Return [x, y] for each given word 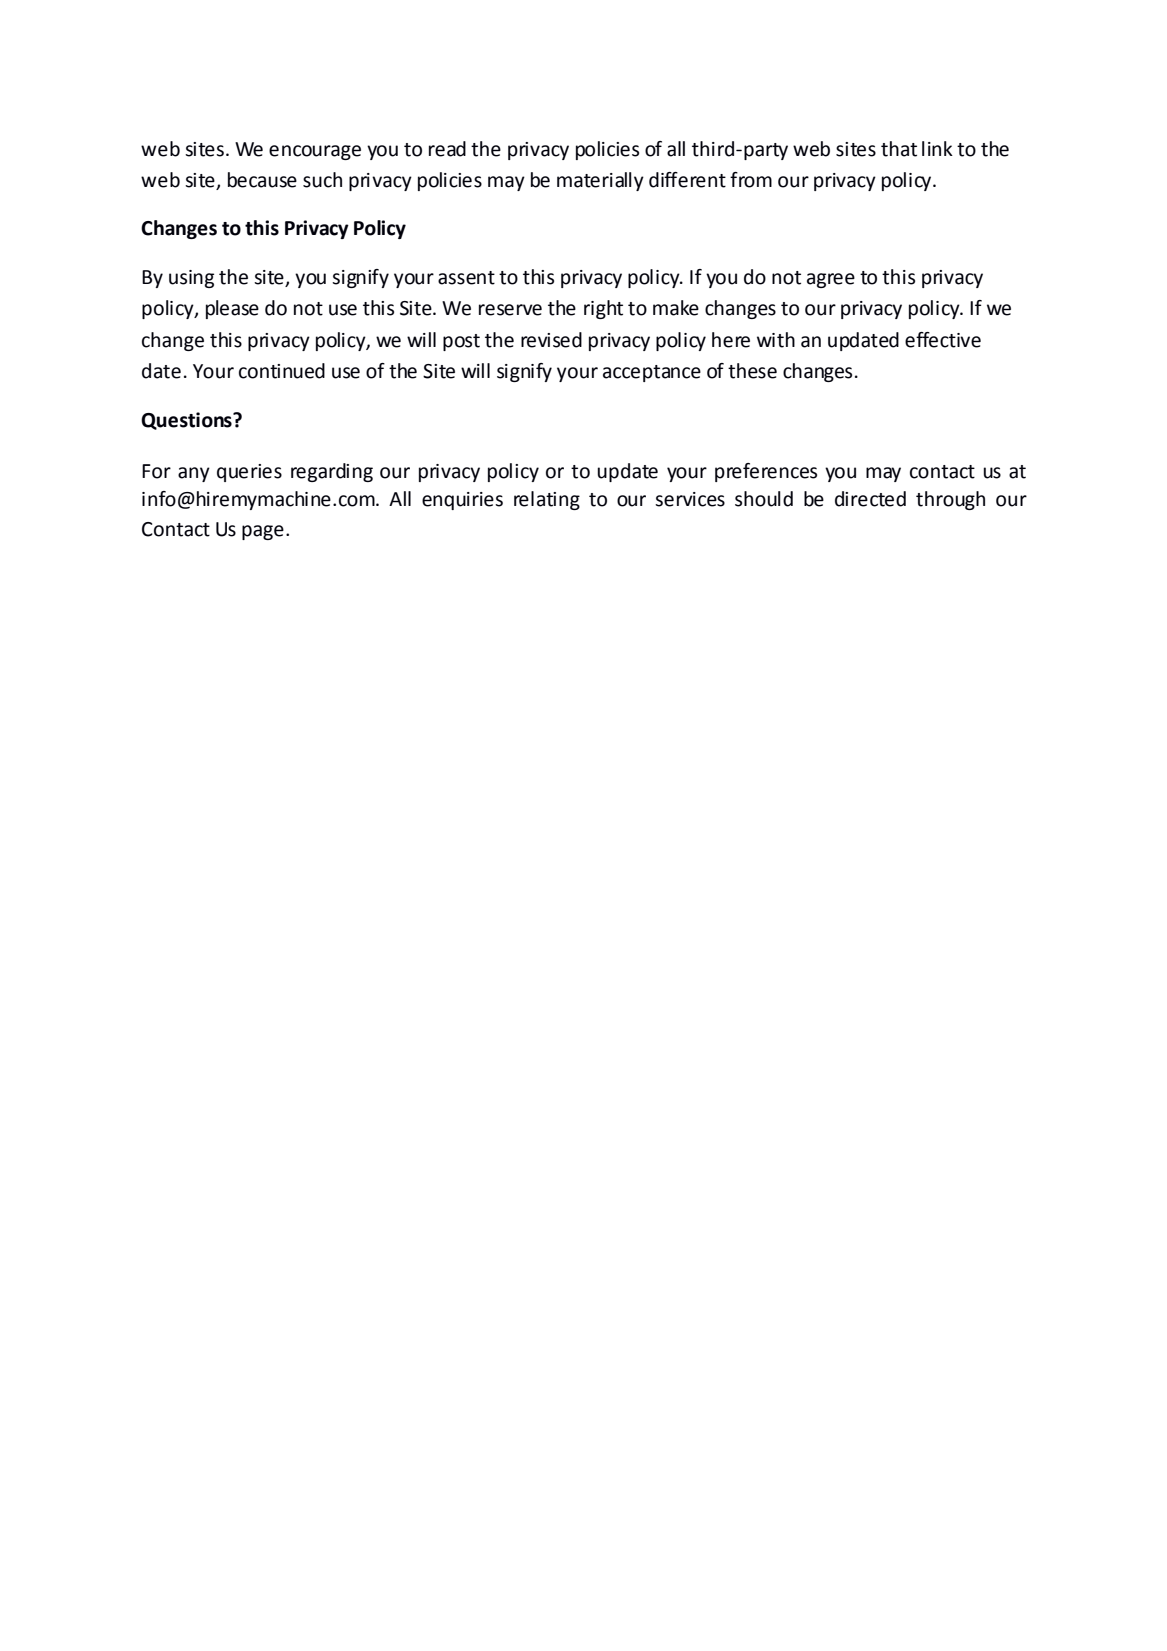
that [899, 149]
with [776, 340]
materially [600, 181]
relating [547, 500]
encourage [315, 152]
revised [551, 340]
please [232, 309]
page [263, 532]
